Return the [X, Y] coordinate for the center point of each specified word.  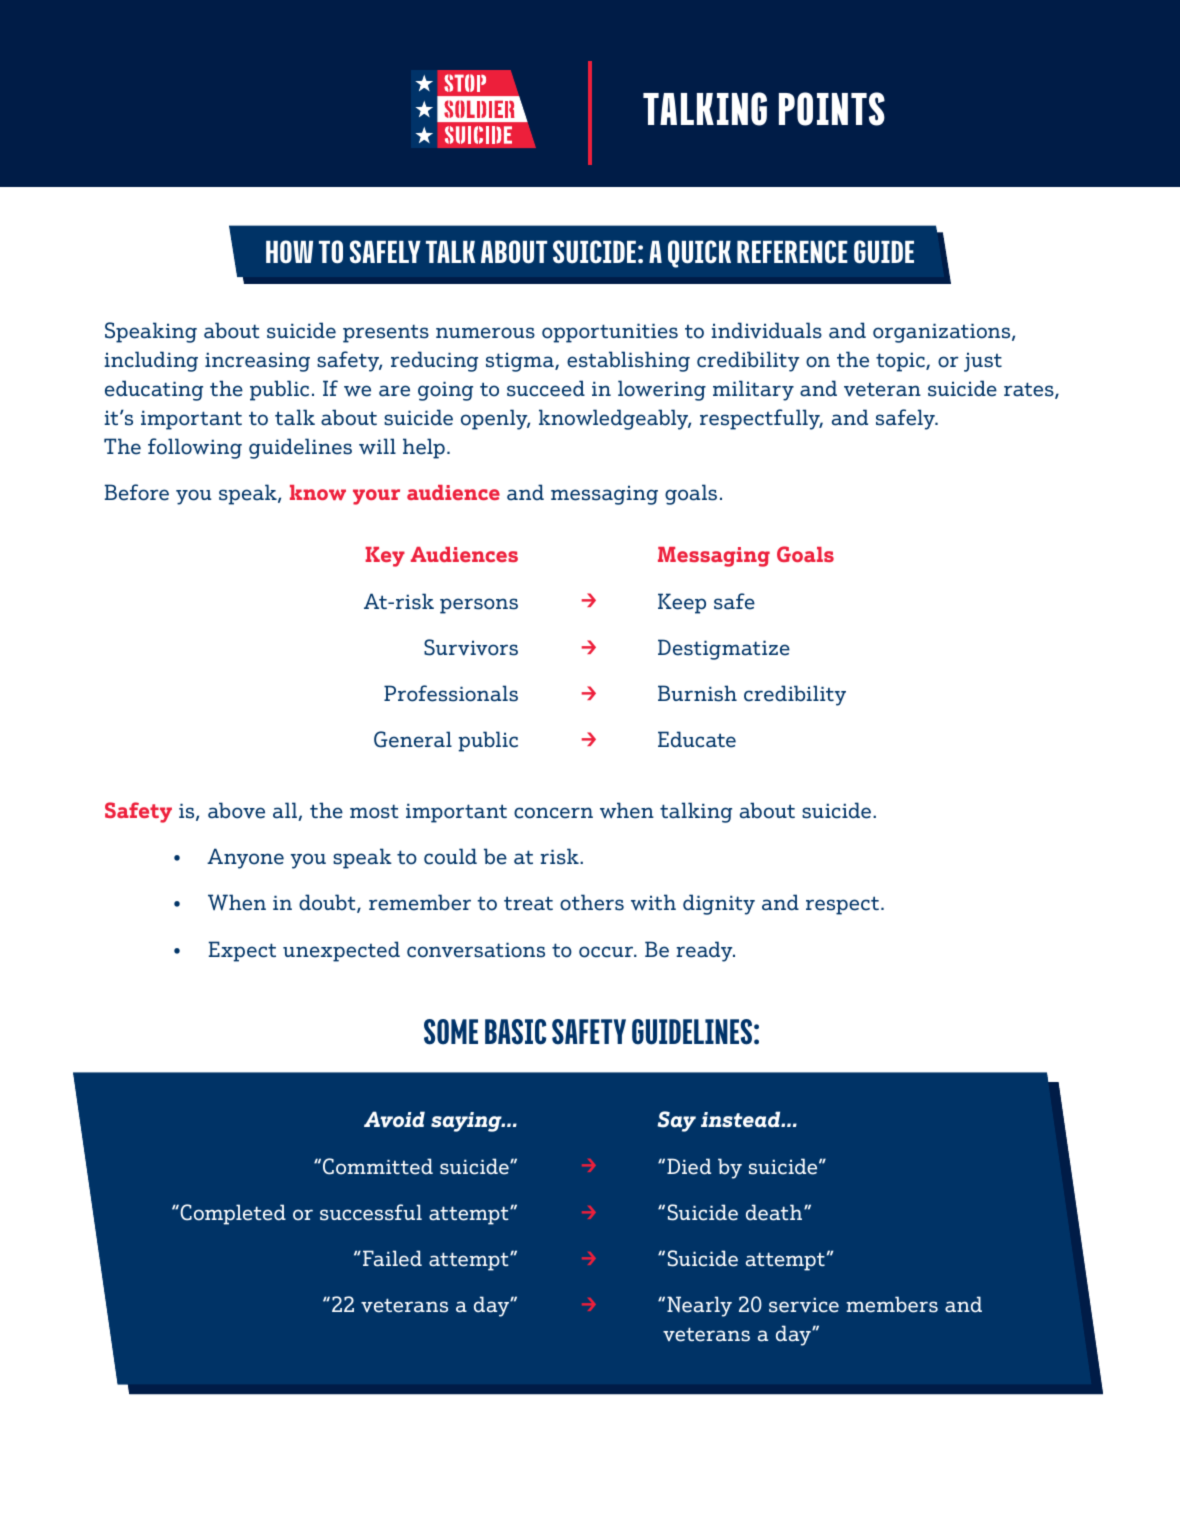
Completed [232, 1214]
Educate [697, 739]
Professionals [451, 693]
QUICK [699, 254]
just [983, 362]
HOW [289, 252]
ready [706, 951]
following [195, 448]
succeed [546, 388]
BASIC [515, 1032]
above [236, 810]
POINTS [832, 109]
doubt [328, 903]
